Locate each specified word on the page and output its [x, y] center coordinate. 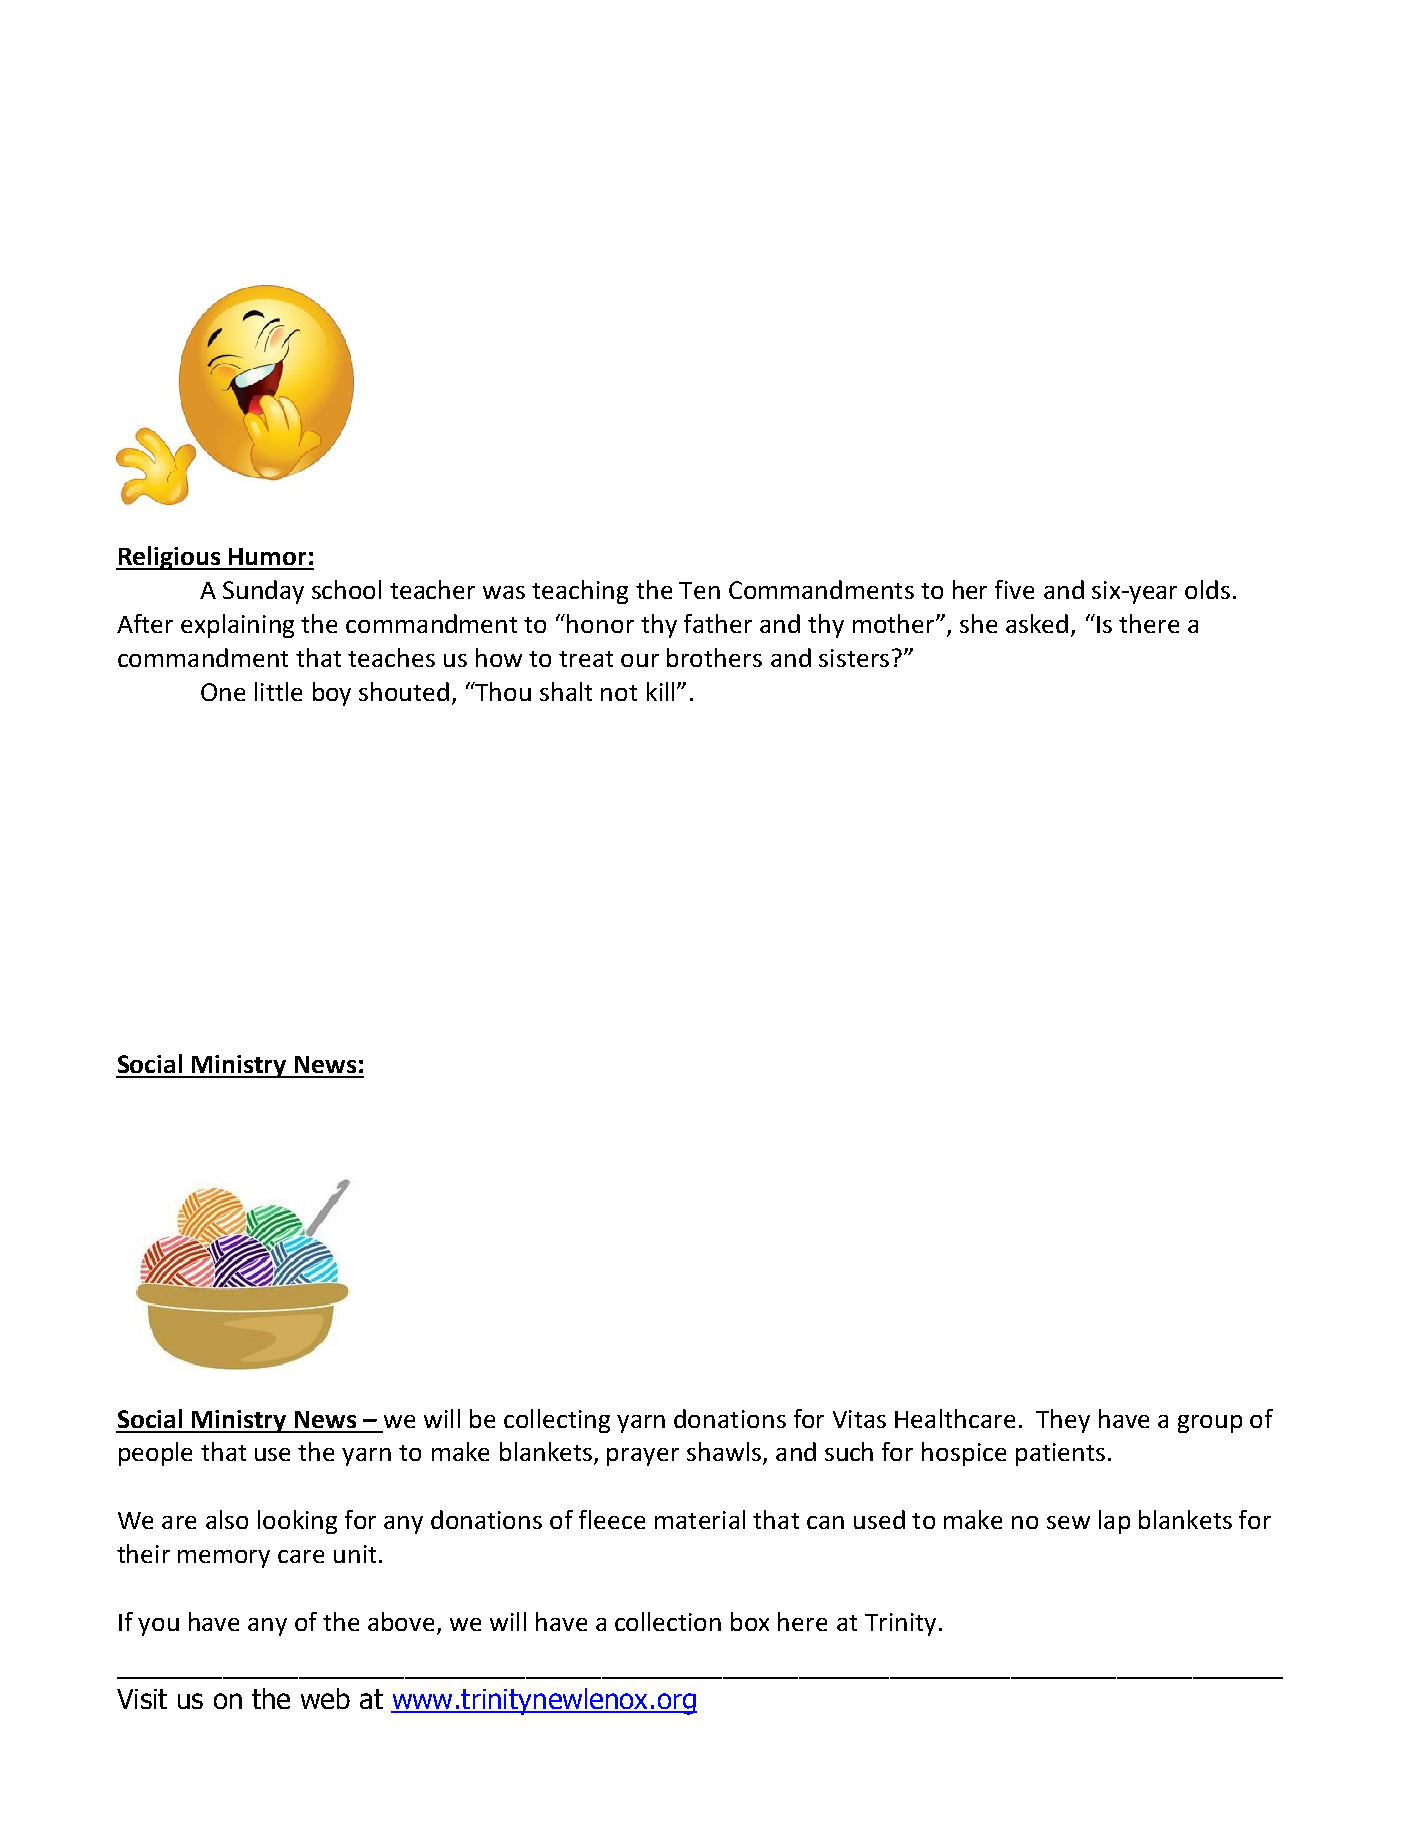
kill [660, 691]
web [325, 1698]
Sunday [263, 592]
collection [668, 1621]
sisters [854, 658]
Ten [699, 590]
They [1063, 1421]
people [155, 1454]
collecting [557, 1421]
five [1014, 589]
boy [332, 694]
